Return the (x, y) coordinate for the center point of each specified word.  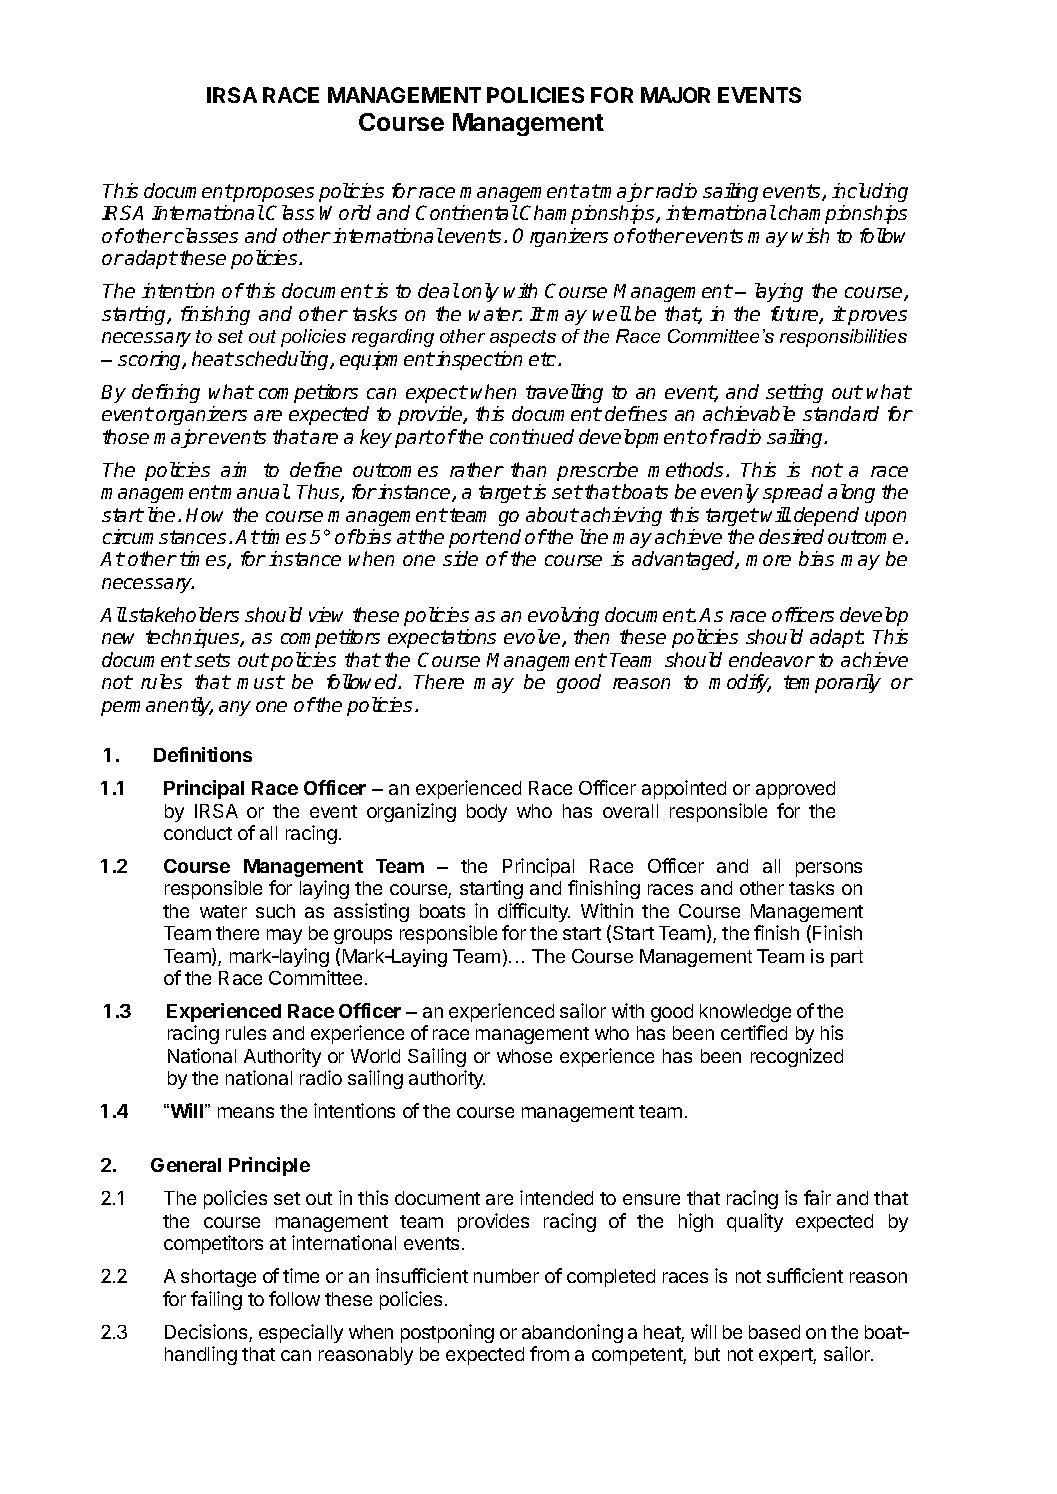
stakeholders (184, 614)
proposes (273, 194)
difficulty (534, 912)
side (460, 558)
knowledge (745, 1013)
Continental (467, 212)
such (275, 911)
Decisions (207, 1333)
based (774, 1332)
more (768, 560)
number (506, 1276)
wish (810, 235)
